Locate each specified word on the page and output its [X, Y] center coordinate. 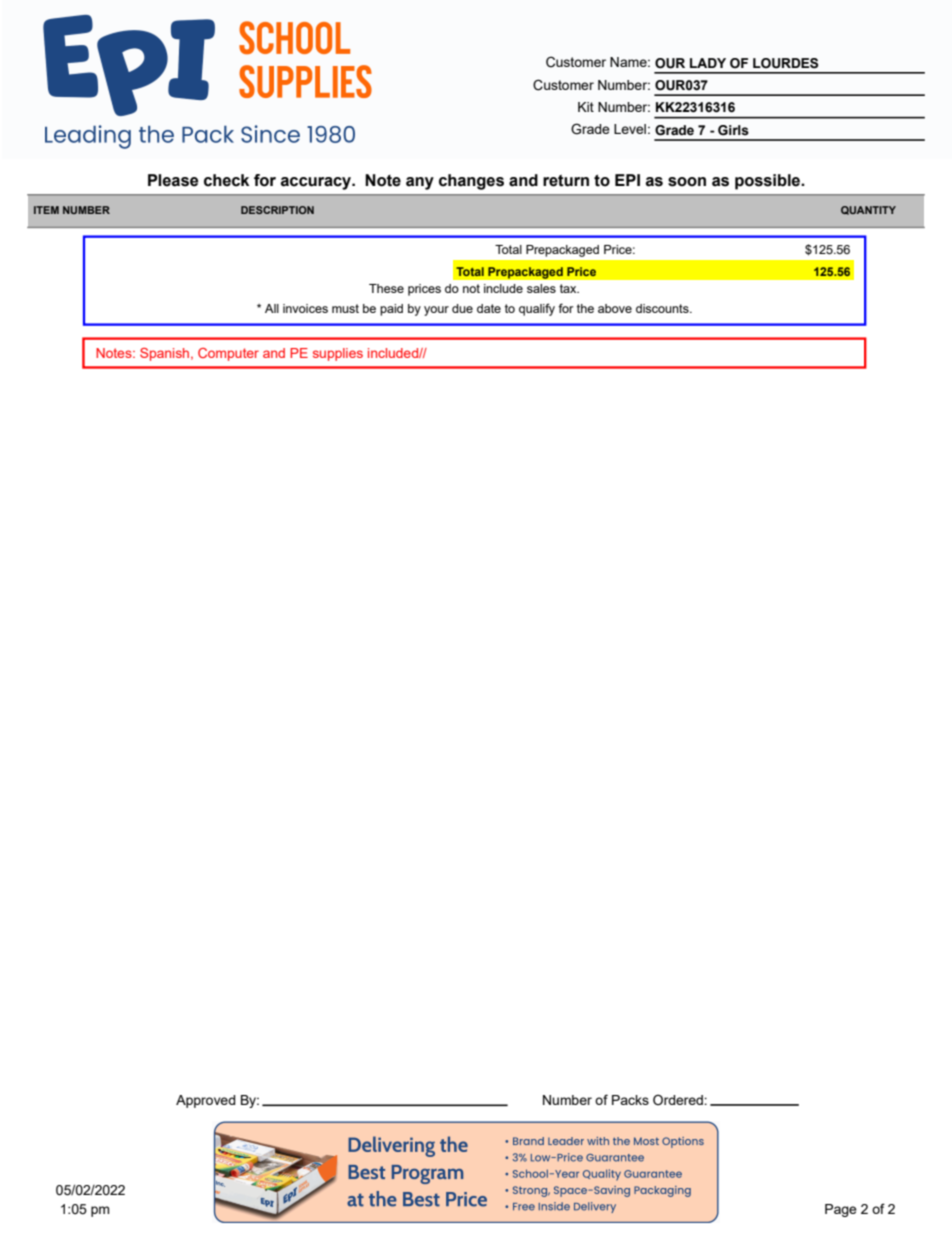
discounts [663, 308]
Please [173, 180]
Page [841, 1210]
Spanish [166, 354]
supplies [338, 354]
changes [471, 182]
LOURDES [785, 63]
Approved [206, 1101]
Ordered [679, 1099]
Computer [228, 354]
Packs [630, 1100]
